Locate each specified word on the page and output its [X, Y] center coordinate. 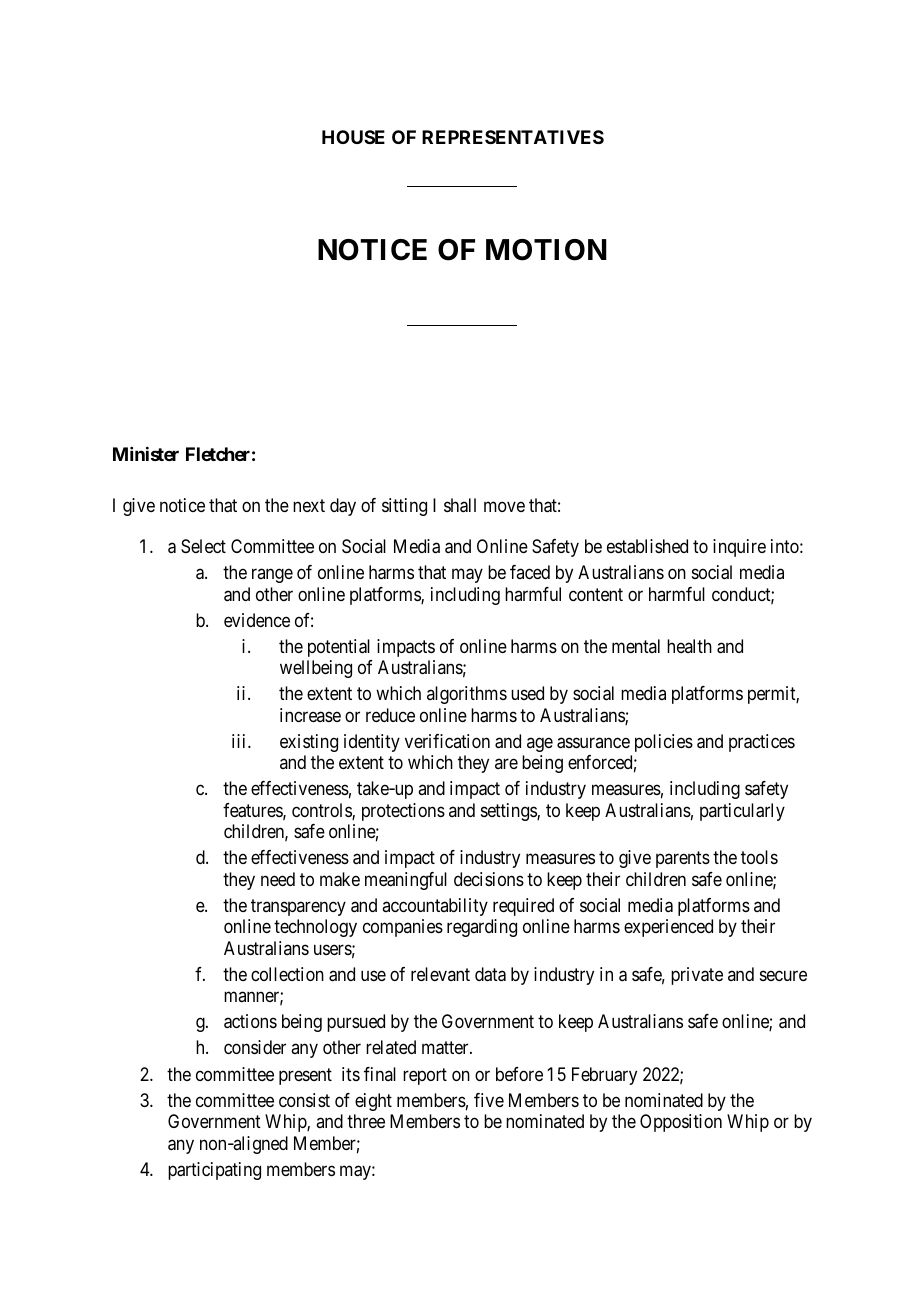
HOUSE [353, 137]
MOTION [546, 250]
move [504, 506]
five [489, 1100]
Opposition [681, 1123]
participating [214, 1171]
